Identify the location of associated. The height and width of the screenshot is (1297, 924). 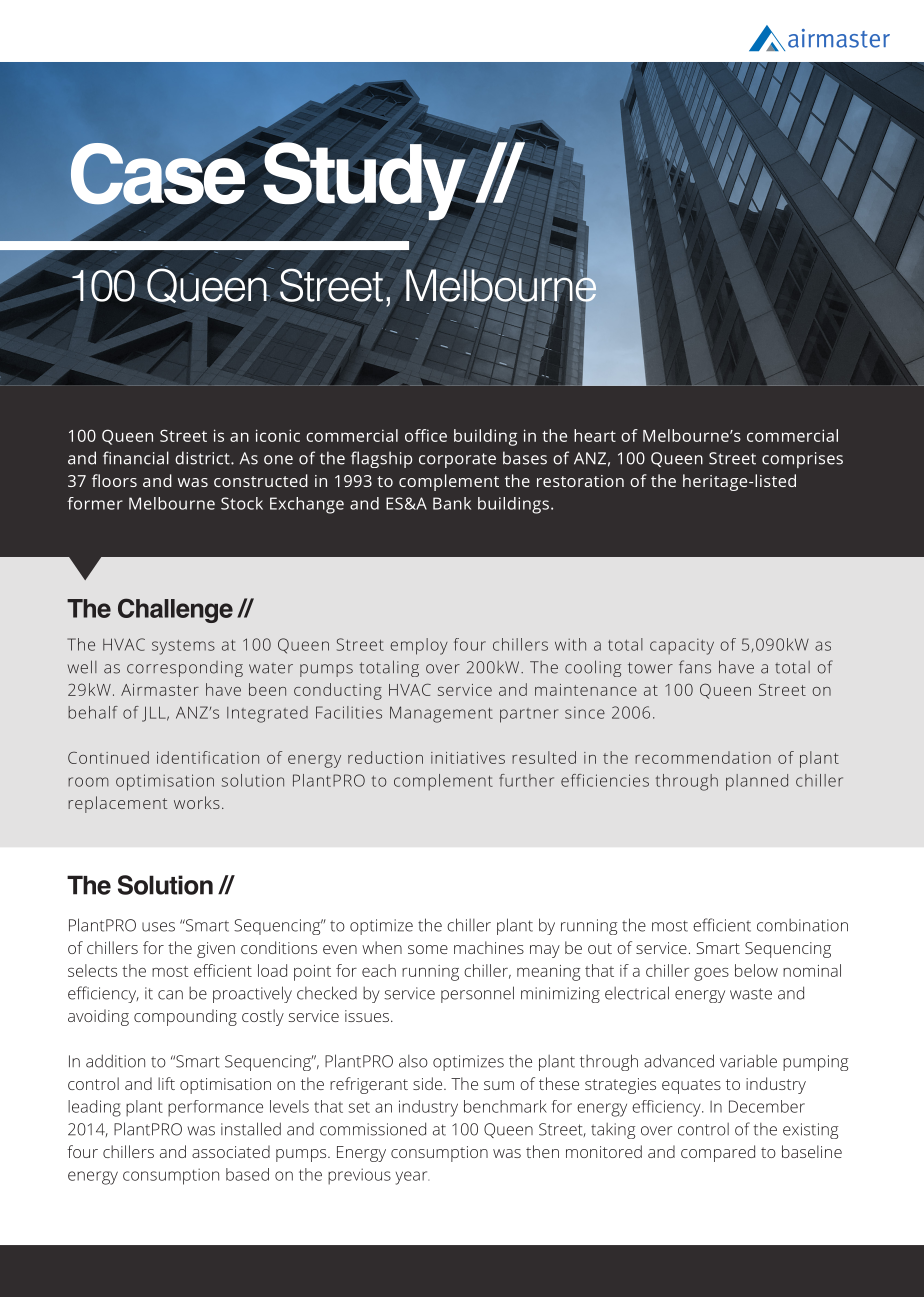
(231, 1151).
